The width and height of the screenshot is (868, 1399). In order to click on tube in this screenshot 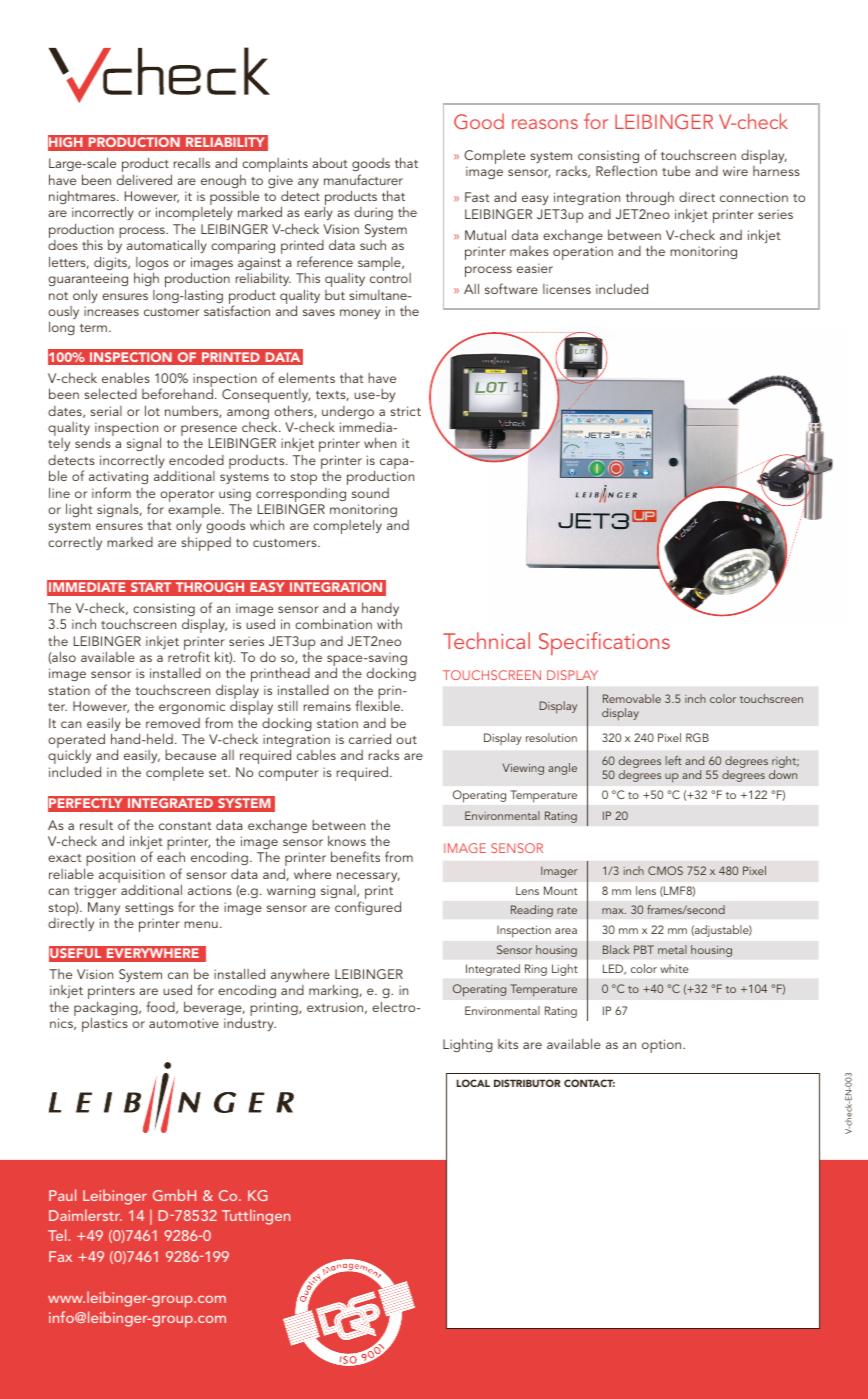, I will do `click(676, 171)`.
